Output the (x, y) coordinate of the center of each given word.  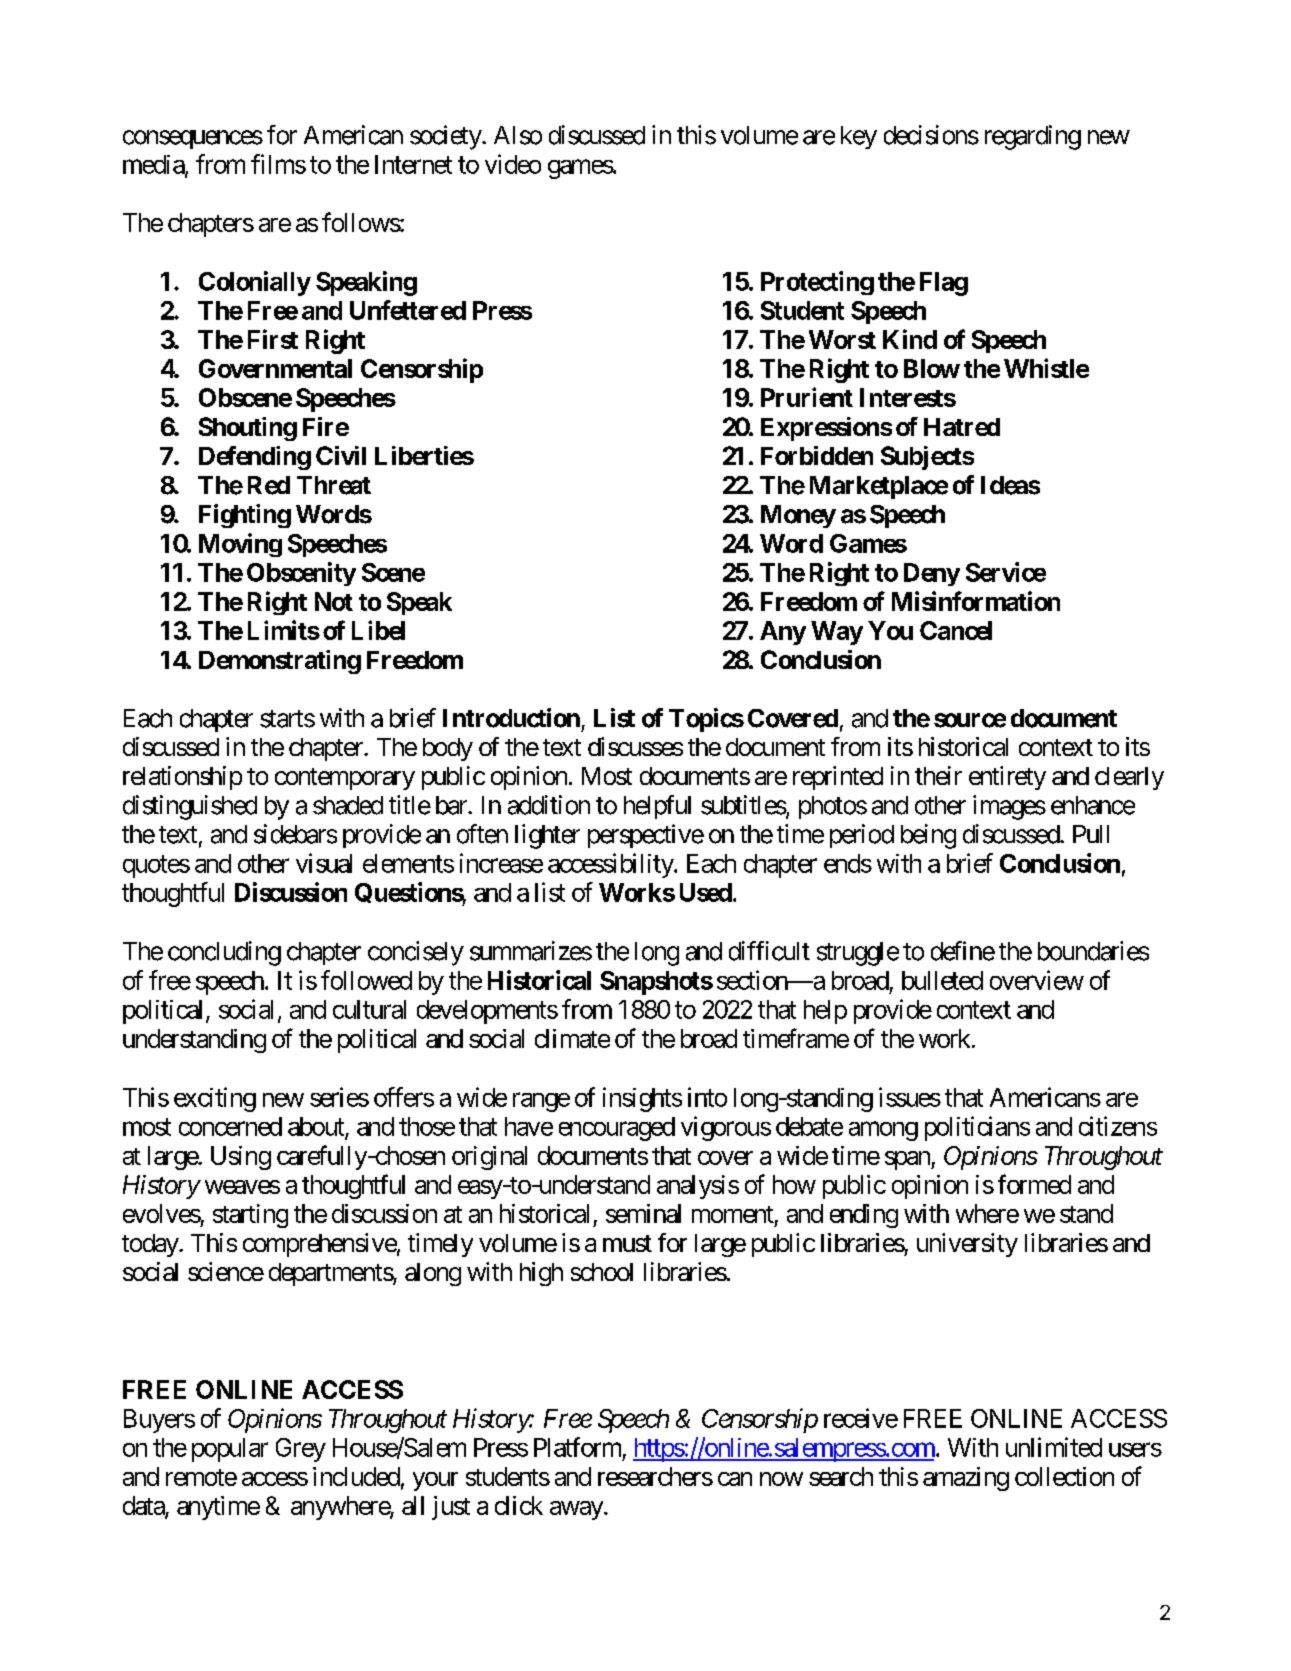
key (859, 137)
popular (230, 1450)
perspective (646, 836)
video (513, 164)
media (154, 165)
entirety (1007, 778)
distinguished (190, 807)
